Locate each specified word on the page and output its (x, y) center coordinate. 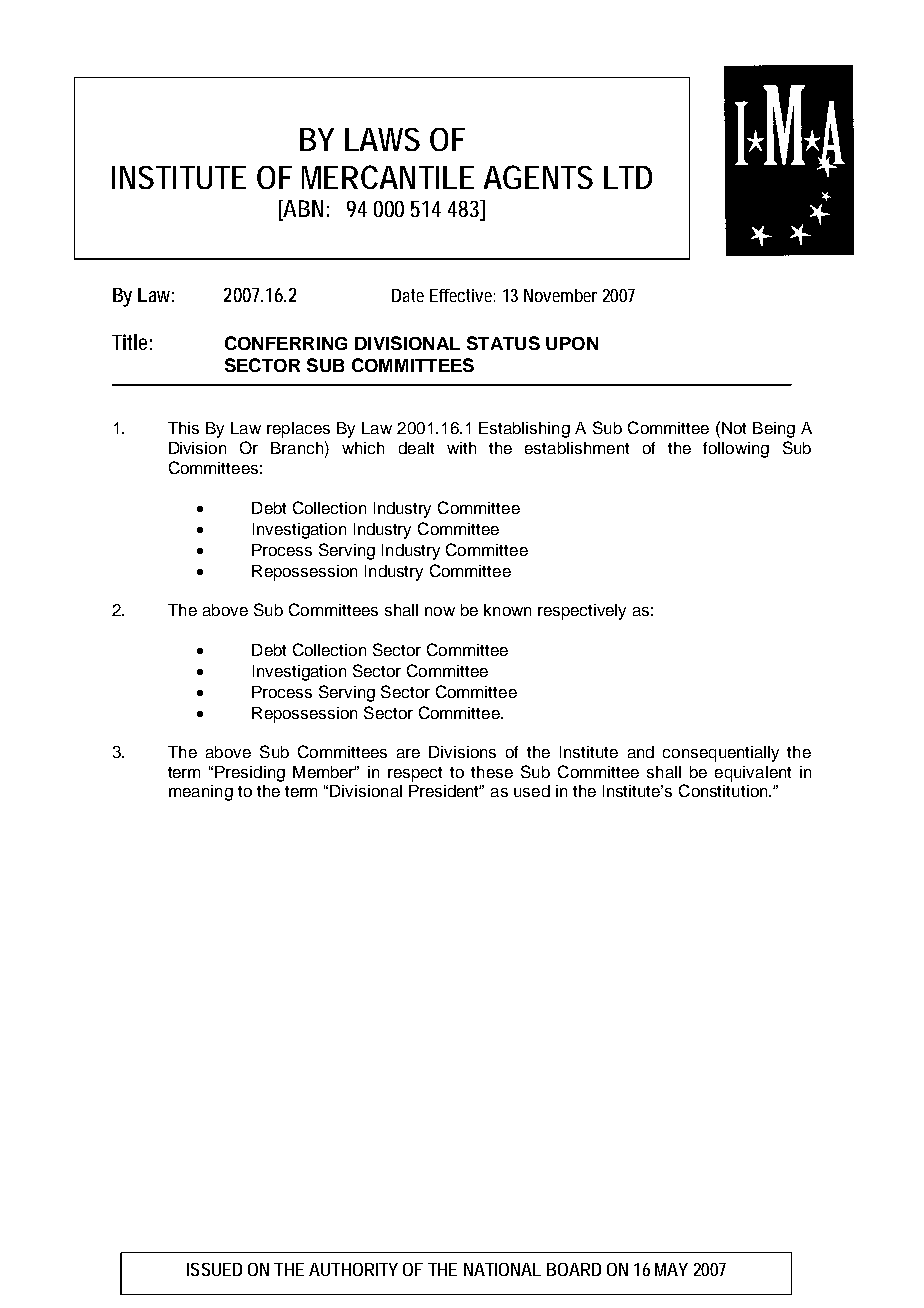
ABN (302, 210)
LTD (628, 177)
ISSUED (214, 1269)
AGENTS (538, 177)
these (492, 772)
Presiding (250, 774)
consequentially (721, 754)
